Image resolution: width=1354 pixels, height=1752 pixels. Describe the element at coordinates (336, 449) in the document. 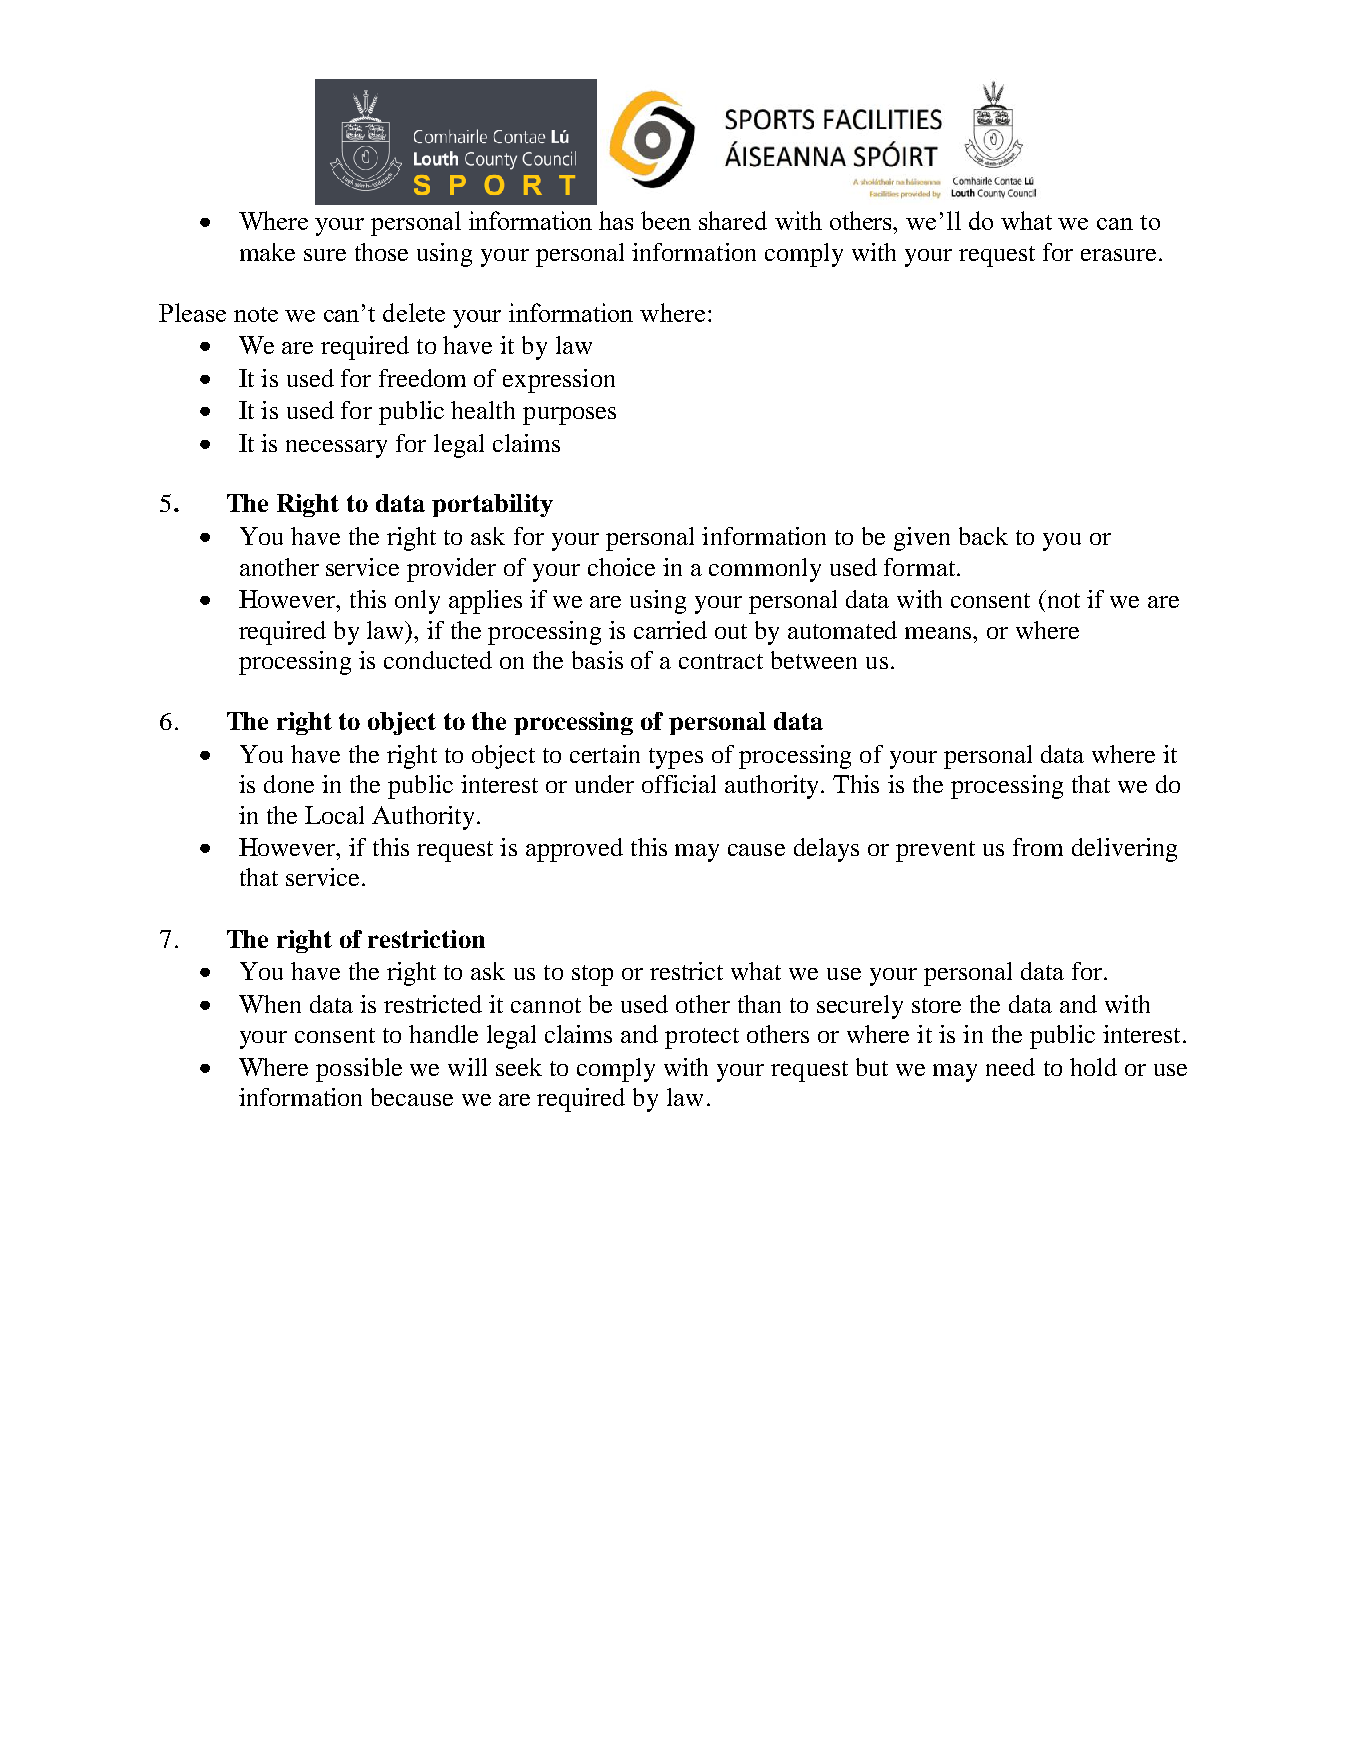

I see `necessary` at that location.
